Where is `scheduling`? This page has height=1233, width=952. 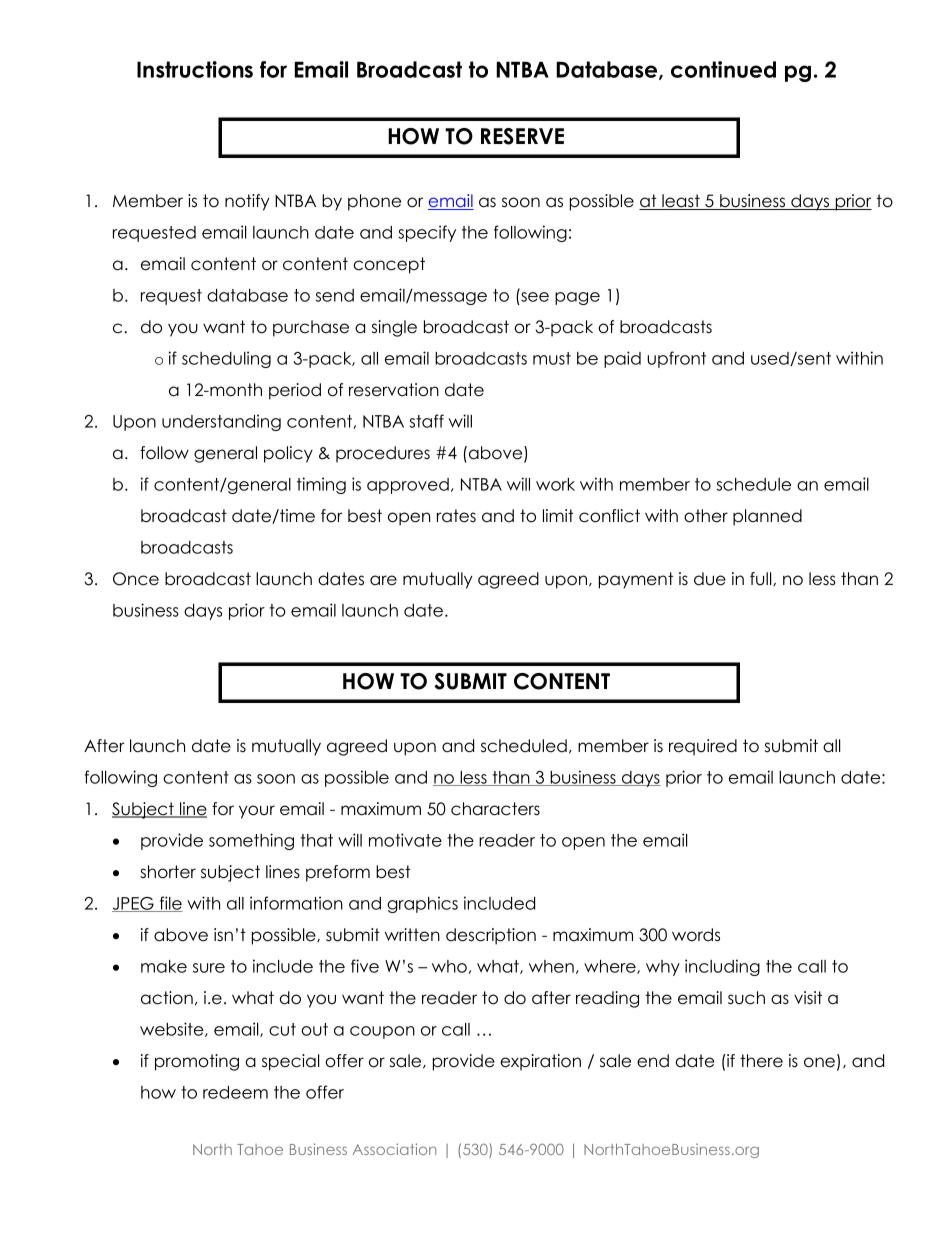
scheduling is located at coordinates (226, 359).
